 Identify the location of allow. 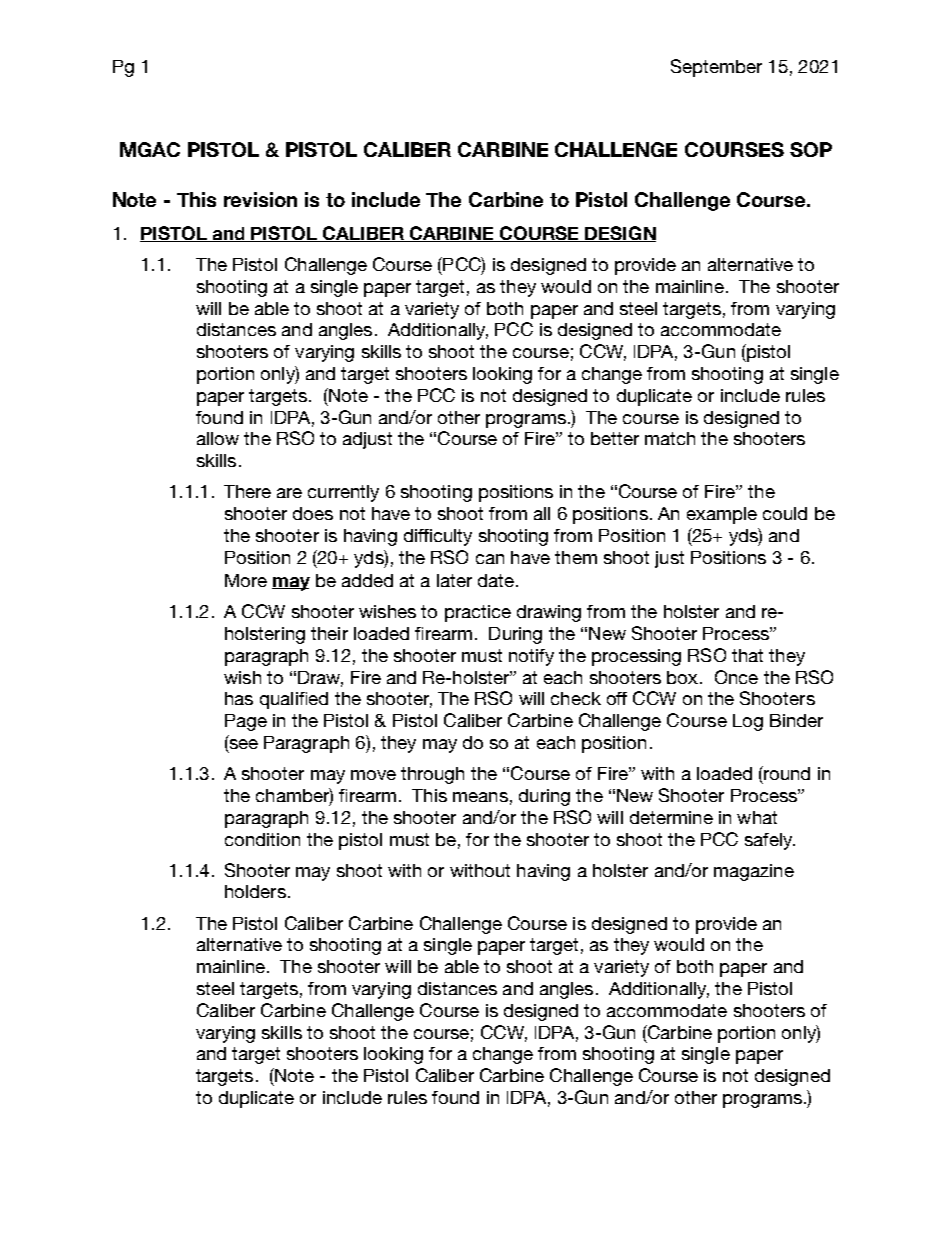
(218, 438).
